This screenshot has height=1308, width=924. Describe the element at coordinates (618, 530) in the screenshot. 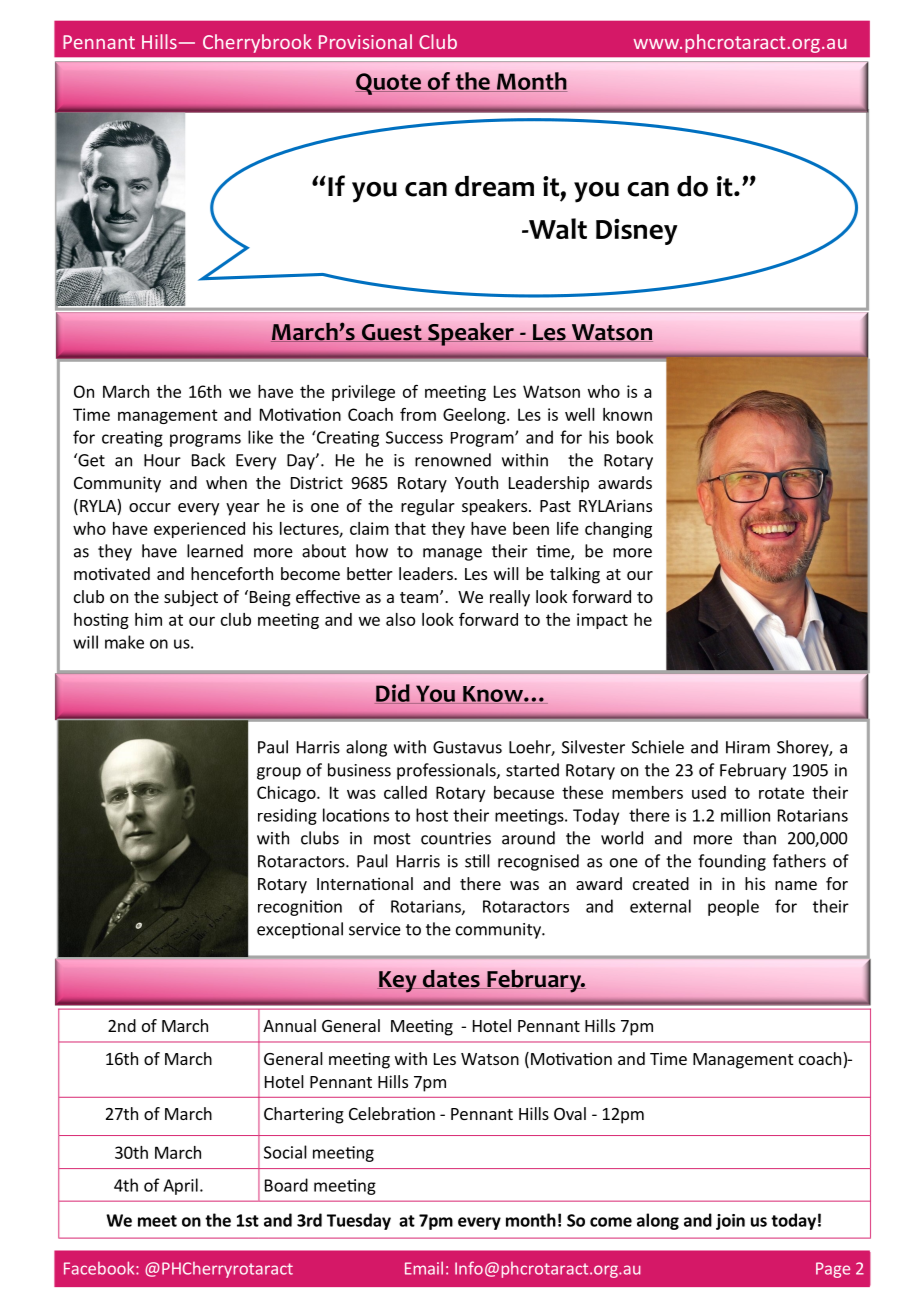

I see `changing` at that location.
